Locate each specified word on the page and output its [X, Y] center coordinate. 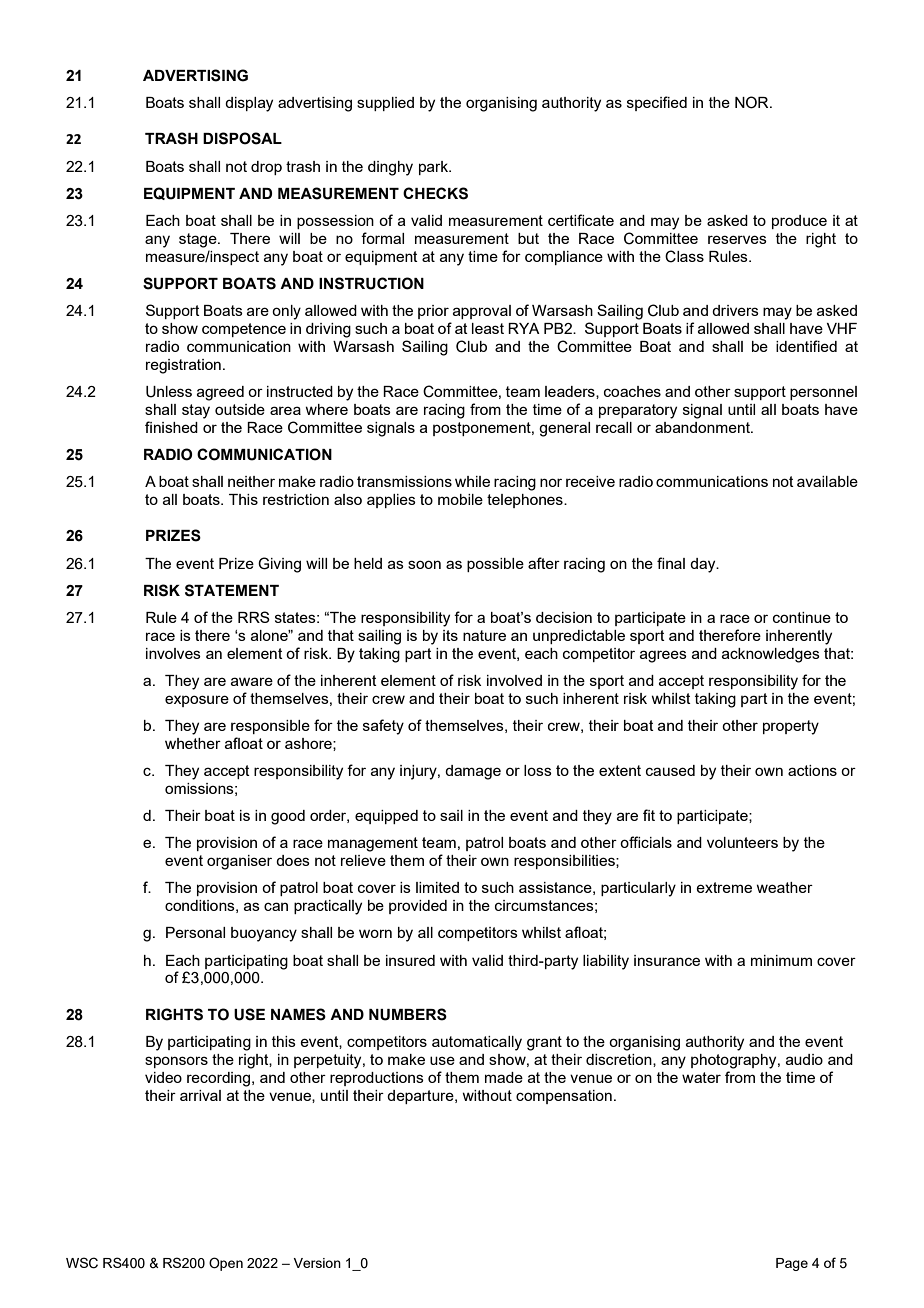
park [434, 168]
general [564, 429]
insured [410, 960]
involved [514, 680]
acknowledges [771, 655]
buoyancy [264, 934]
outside [240, 409]
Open [226, 1264]
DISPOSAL [242, 138]
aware [252, 681]
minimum [781, 960]
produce [799, 222]
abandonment [703, 427]
